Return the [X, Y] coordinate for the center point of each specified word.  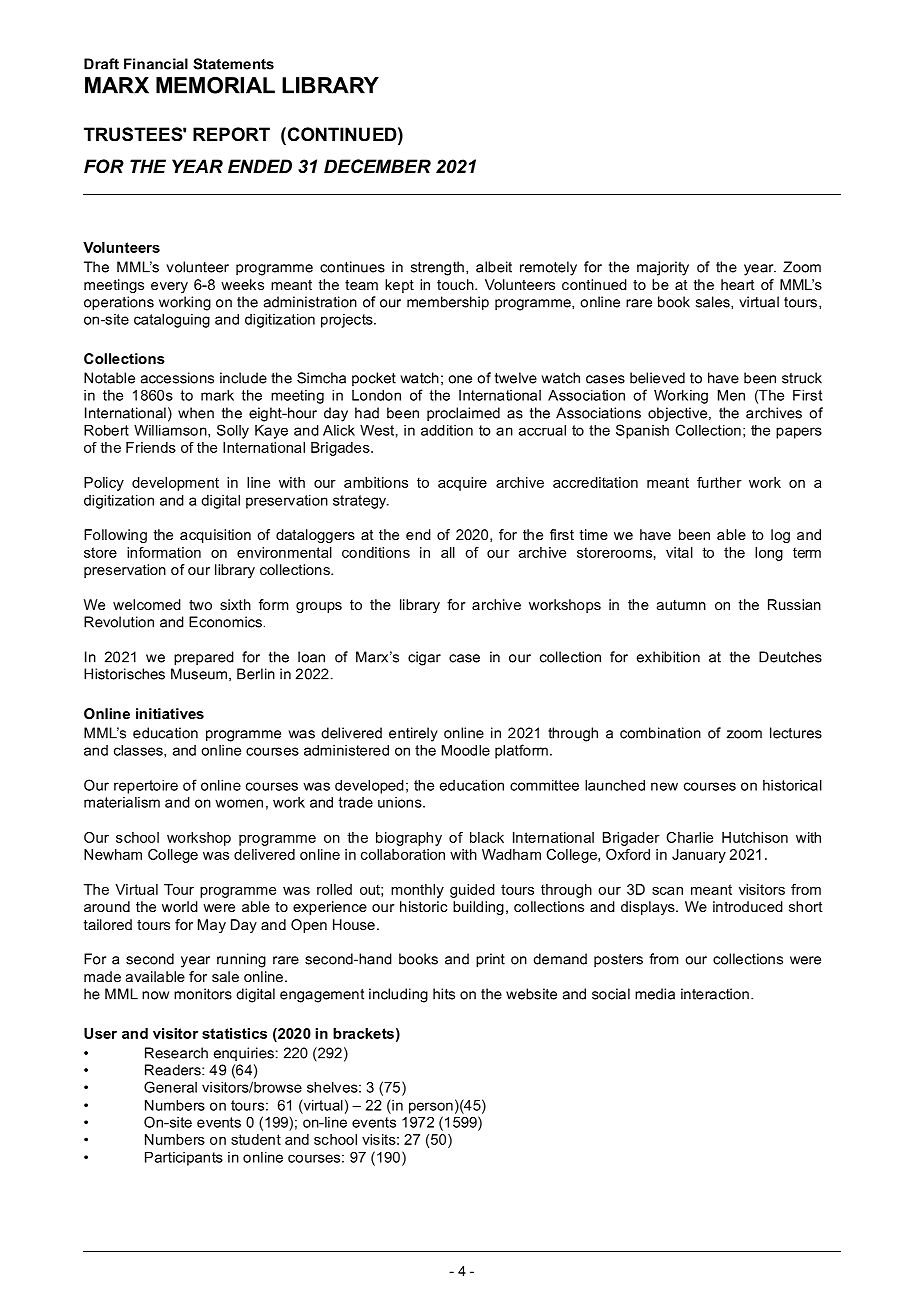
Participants [184, 1159]
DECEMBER [377, 166]
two [200, 605]
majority [663, 268]
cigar [424, 658]
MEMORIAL [215, 85]
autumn [681, 605]
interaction [715, 994]
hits [444, 994]
